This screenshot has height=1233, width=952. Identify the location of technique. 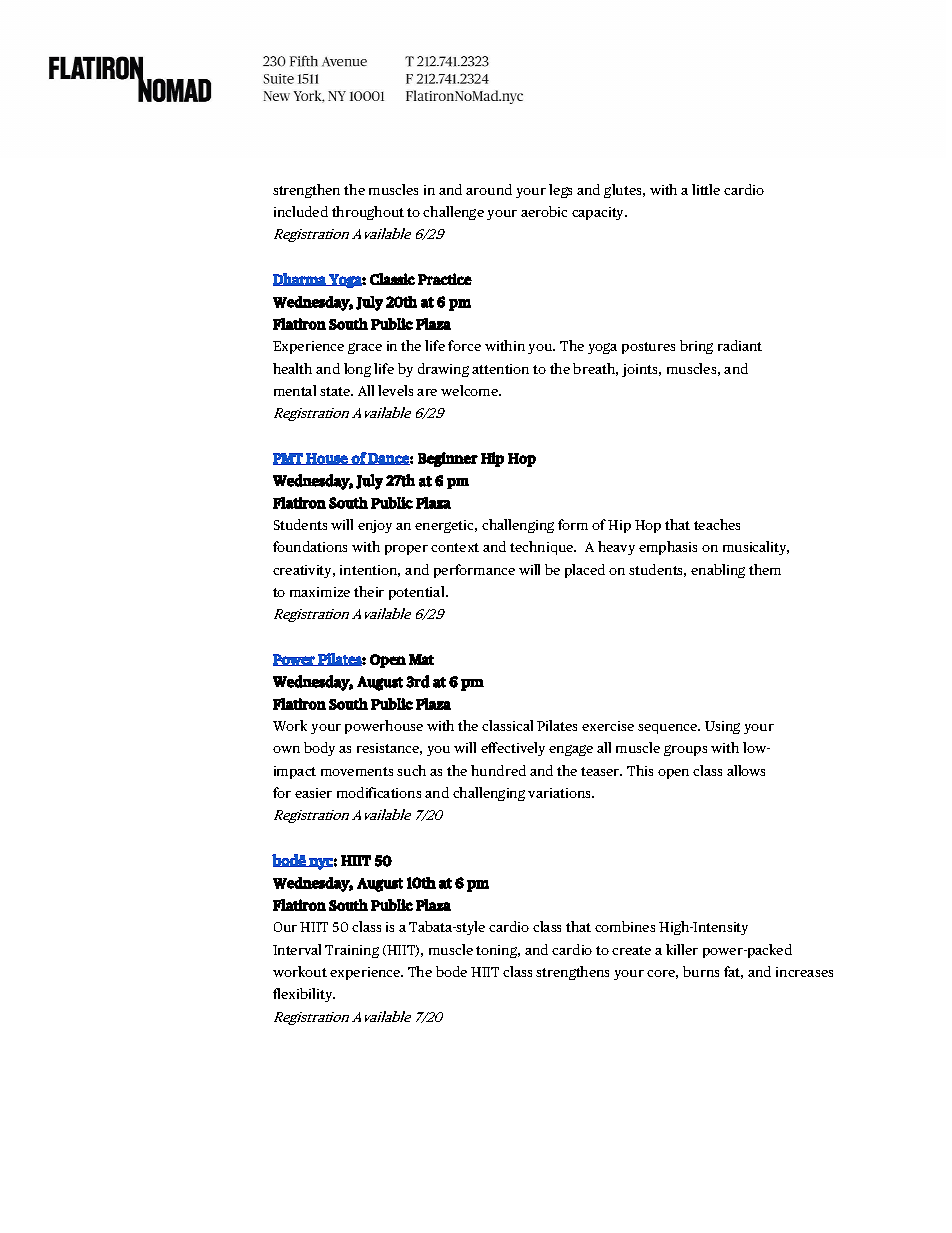
(543, 548).
